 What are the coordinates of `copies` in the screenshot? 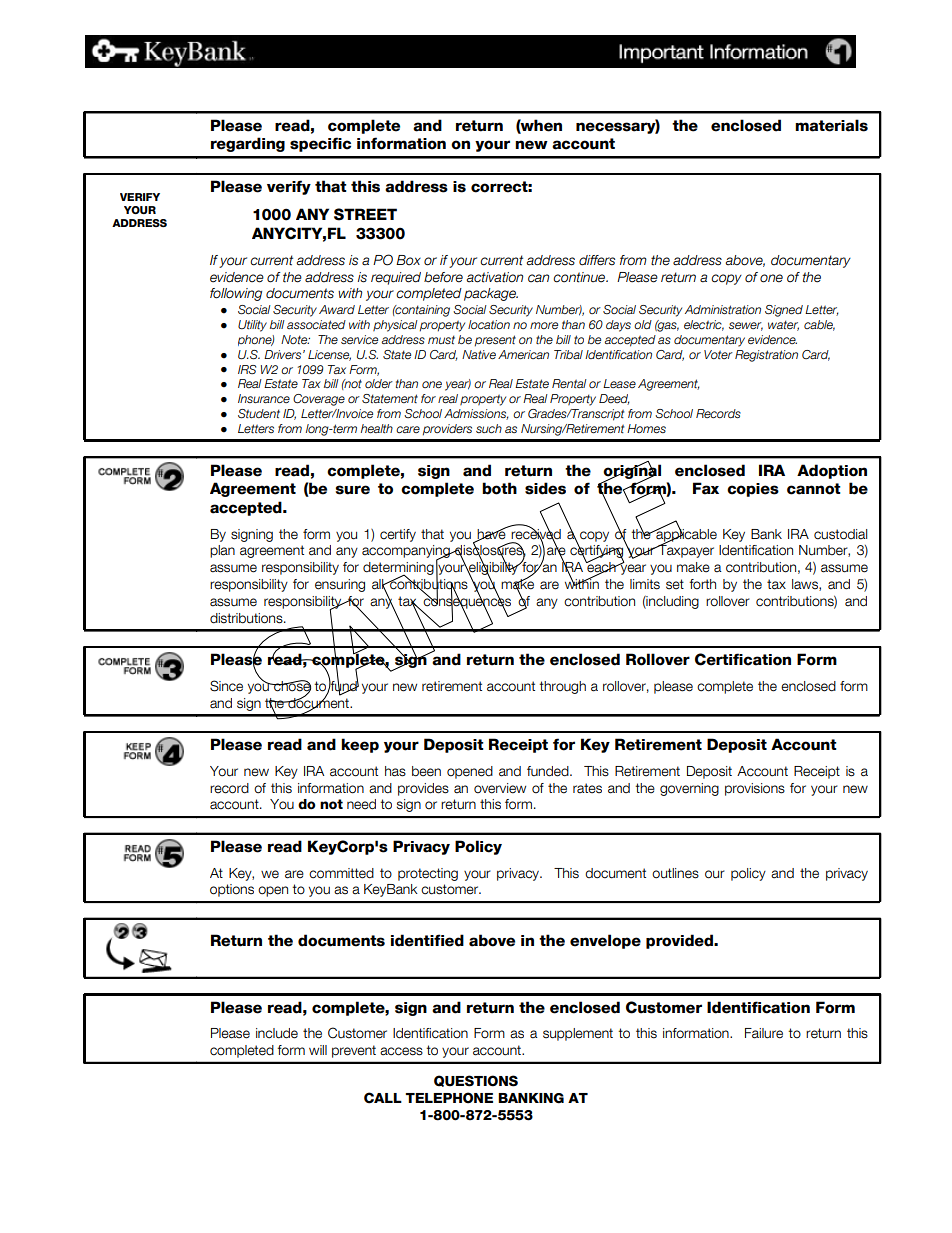 It's located at (753, 490).
